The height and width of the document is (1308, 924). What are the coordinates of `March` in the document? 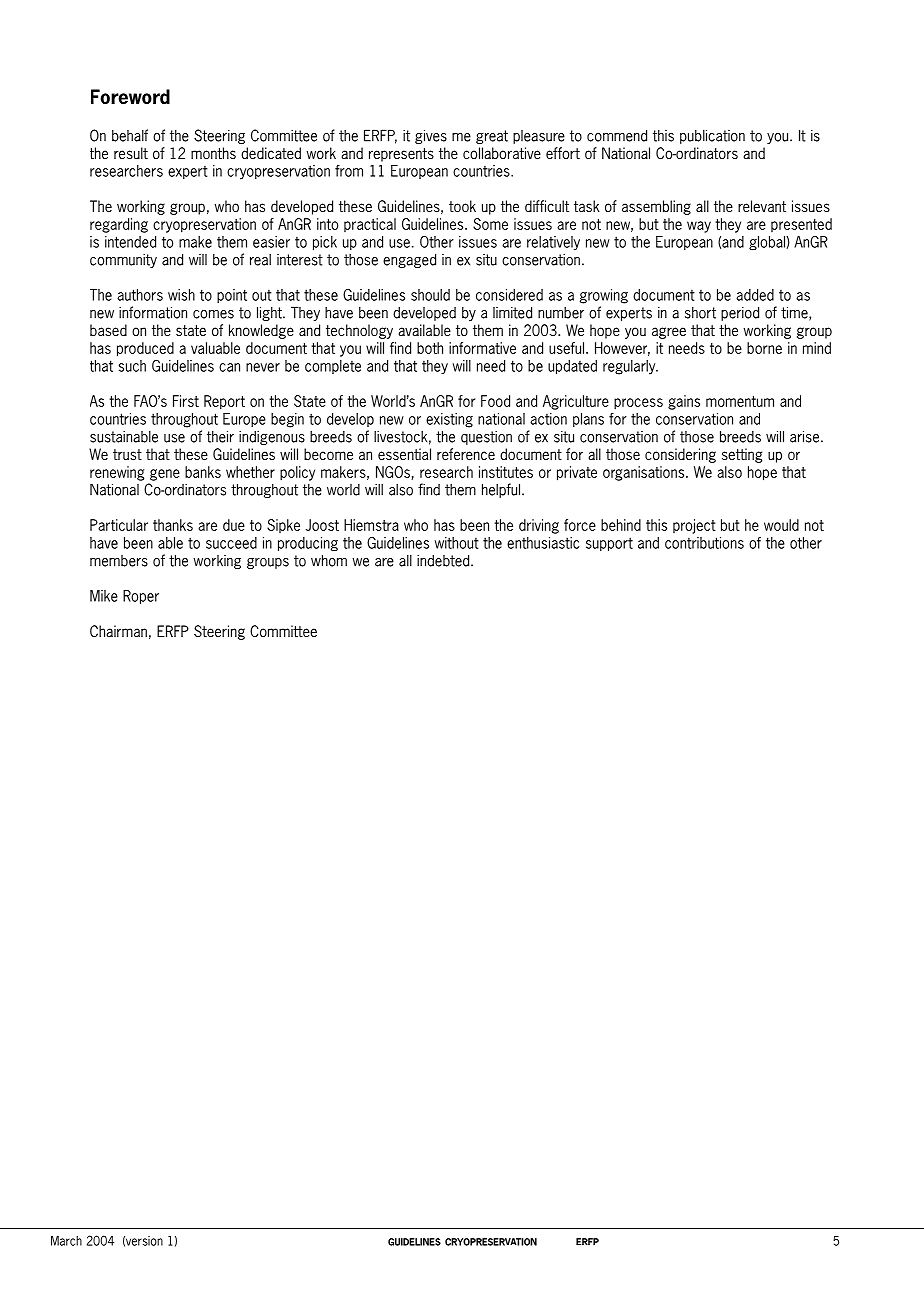 It's located at (66, 1241).
